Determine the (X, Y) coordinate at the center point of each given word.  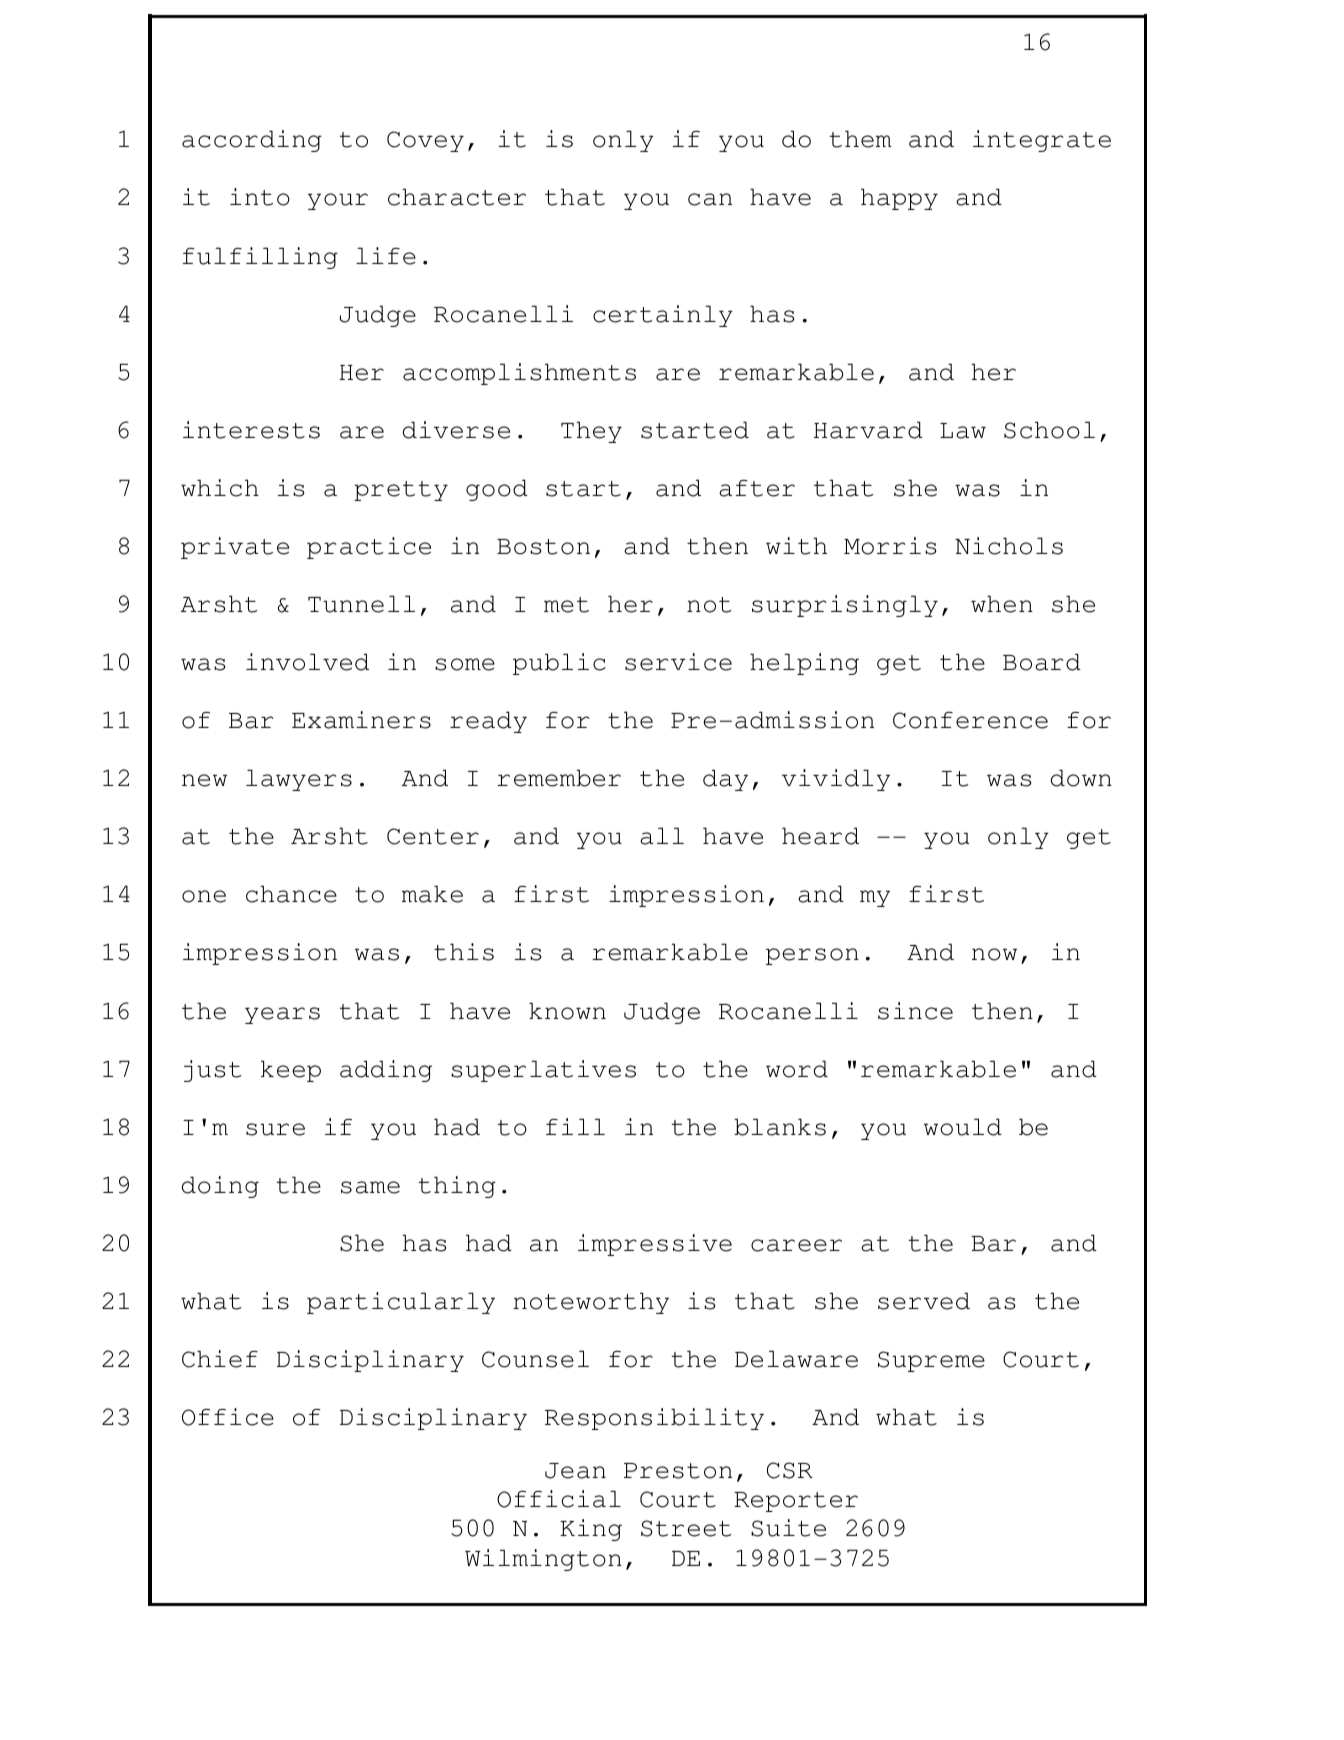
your (338, 201)
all (662, 836)
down (1081, 778)
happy (899, 199)
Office (228, 1417)
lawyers (299, 780)
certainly (663, 316)
